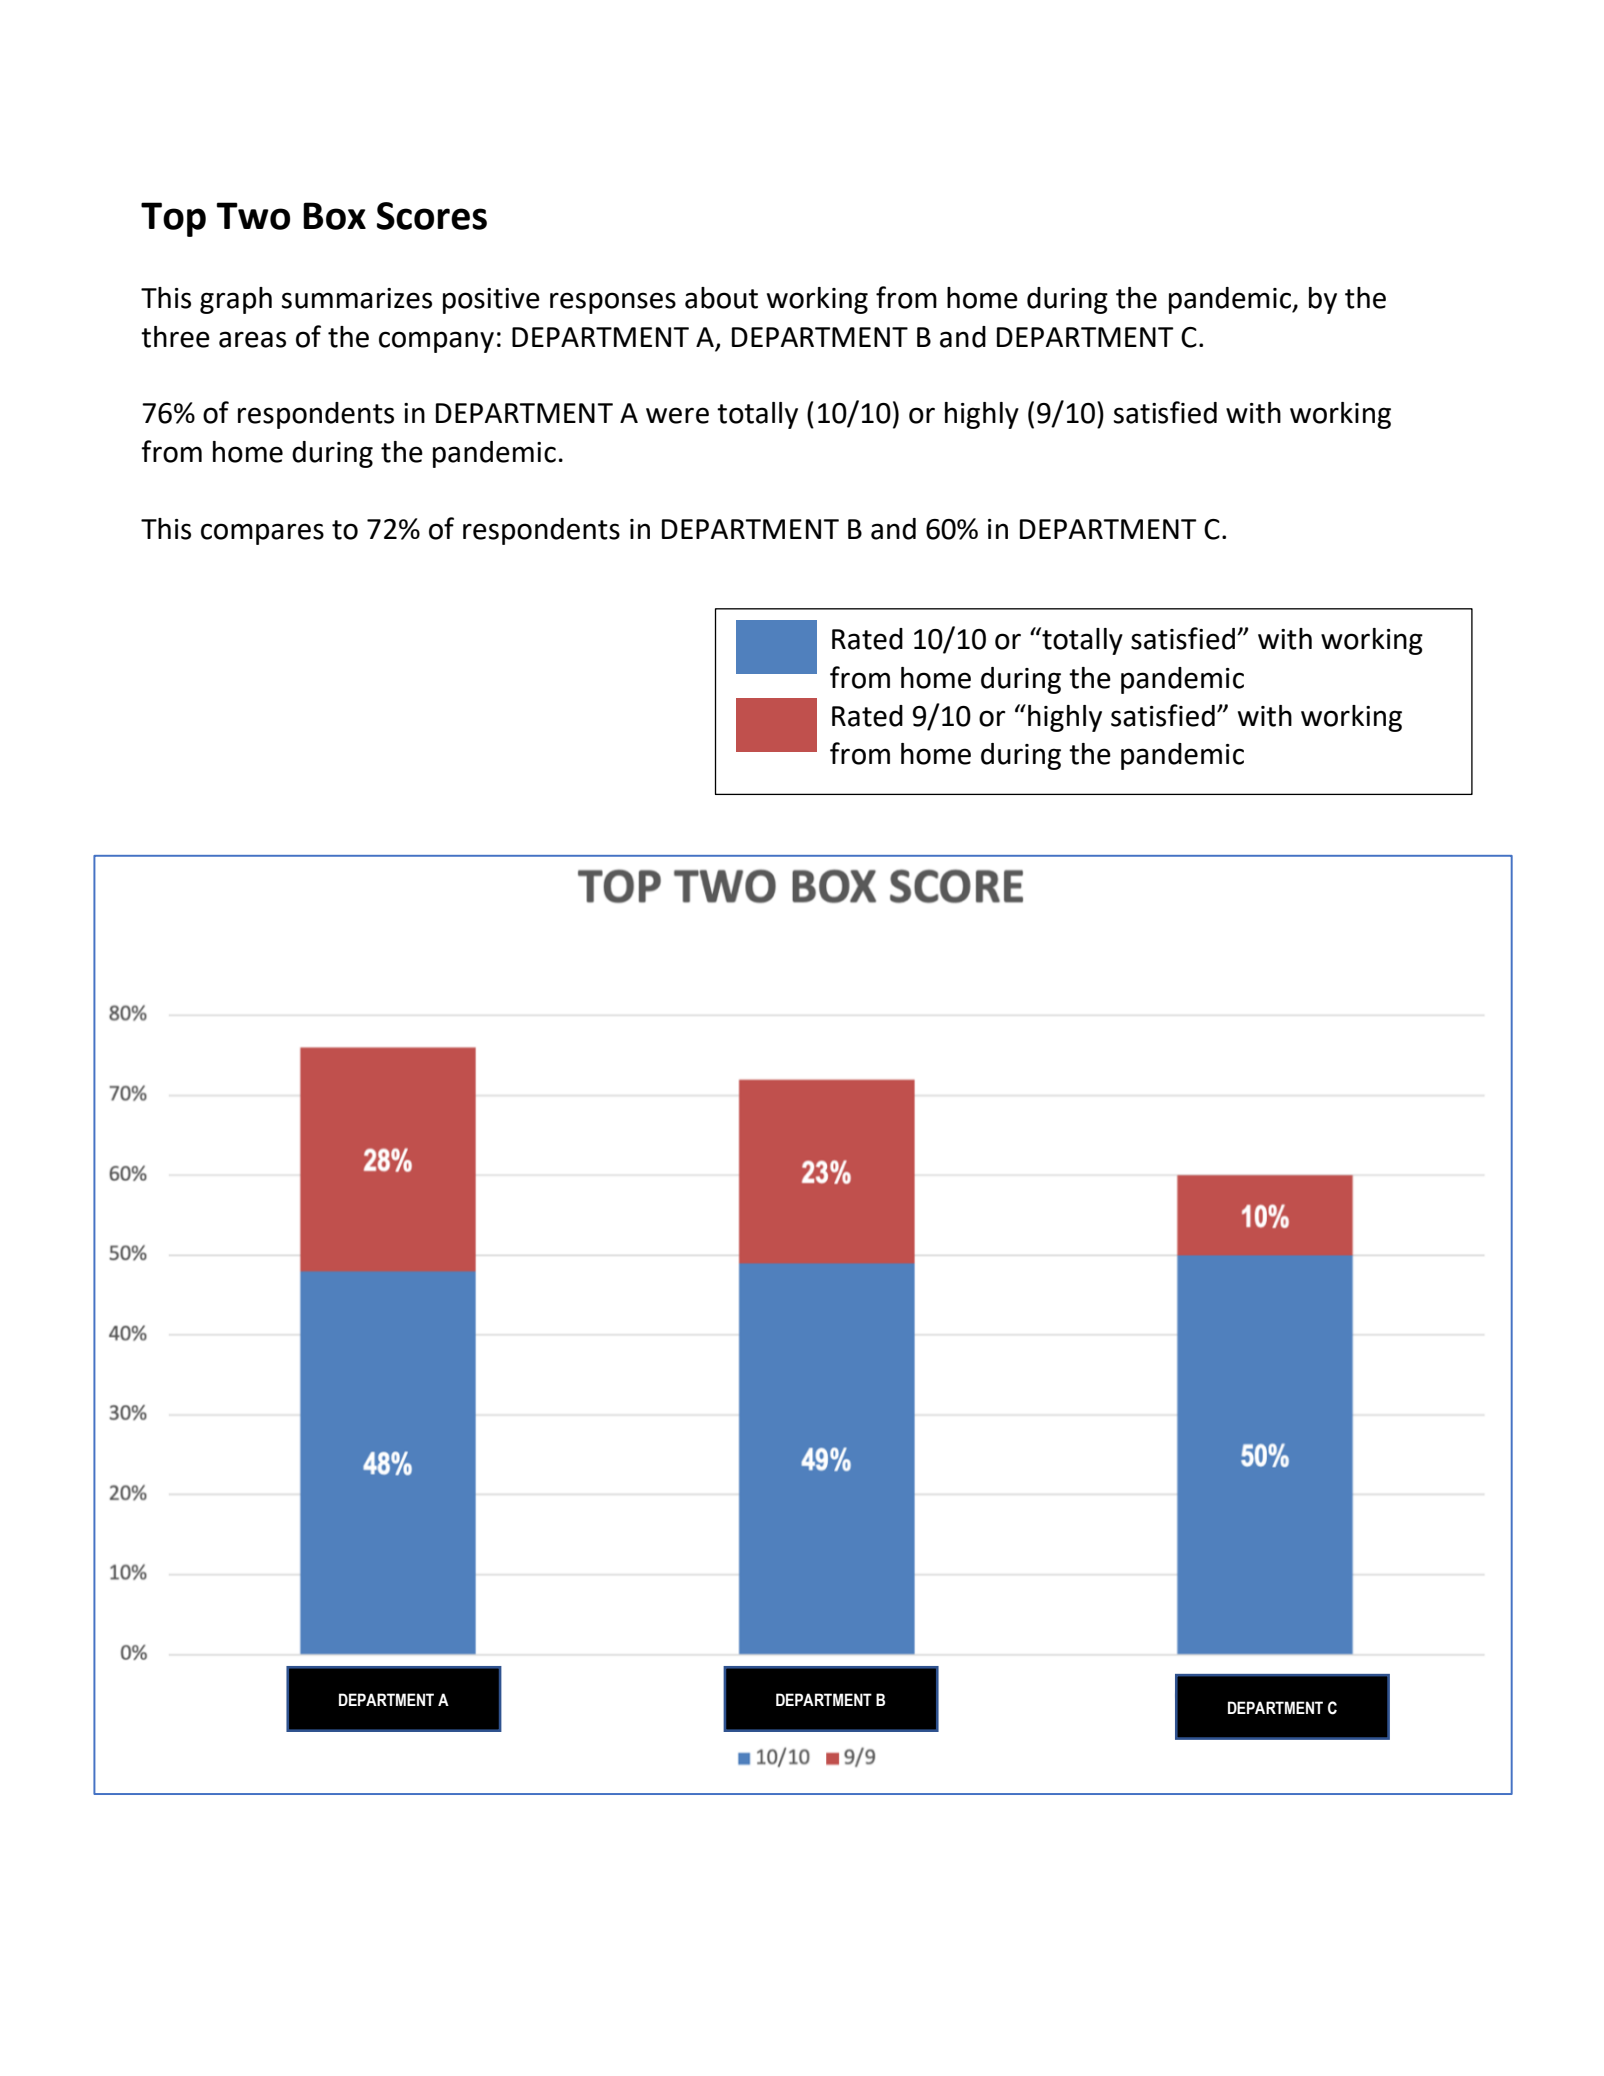  I want to click on areas, so click(252, 339).
